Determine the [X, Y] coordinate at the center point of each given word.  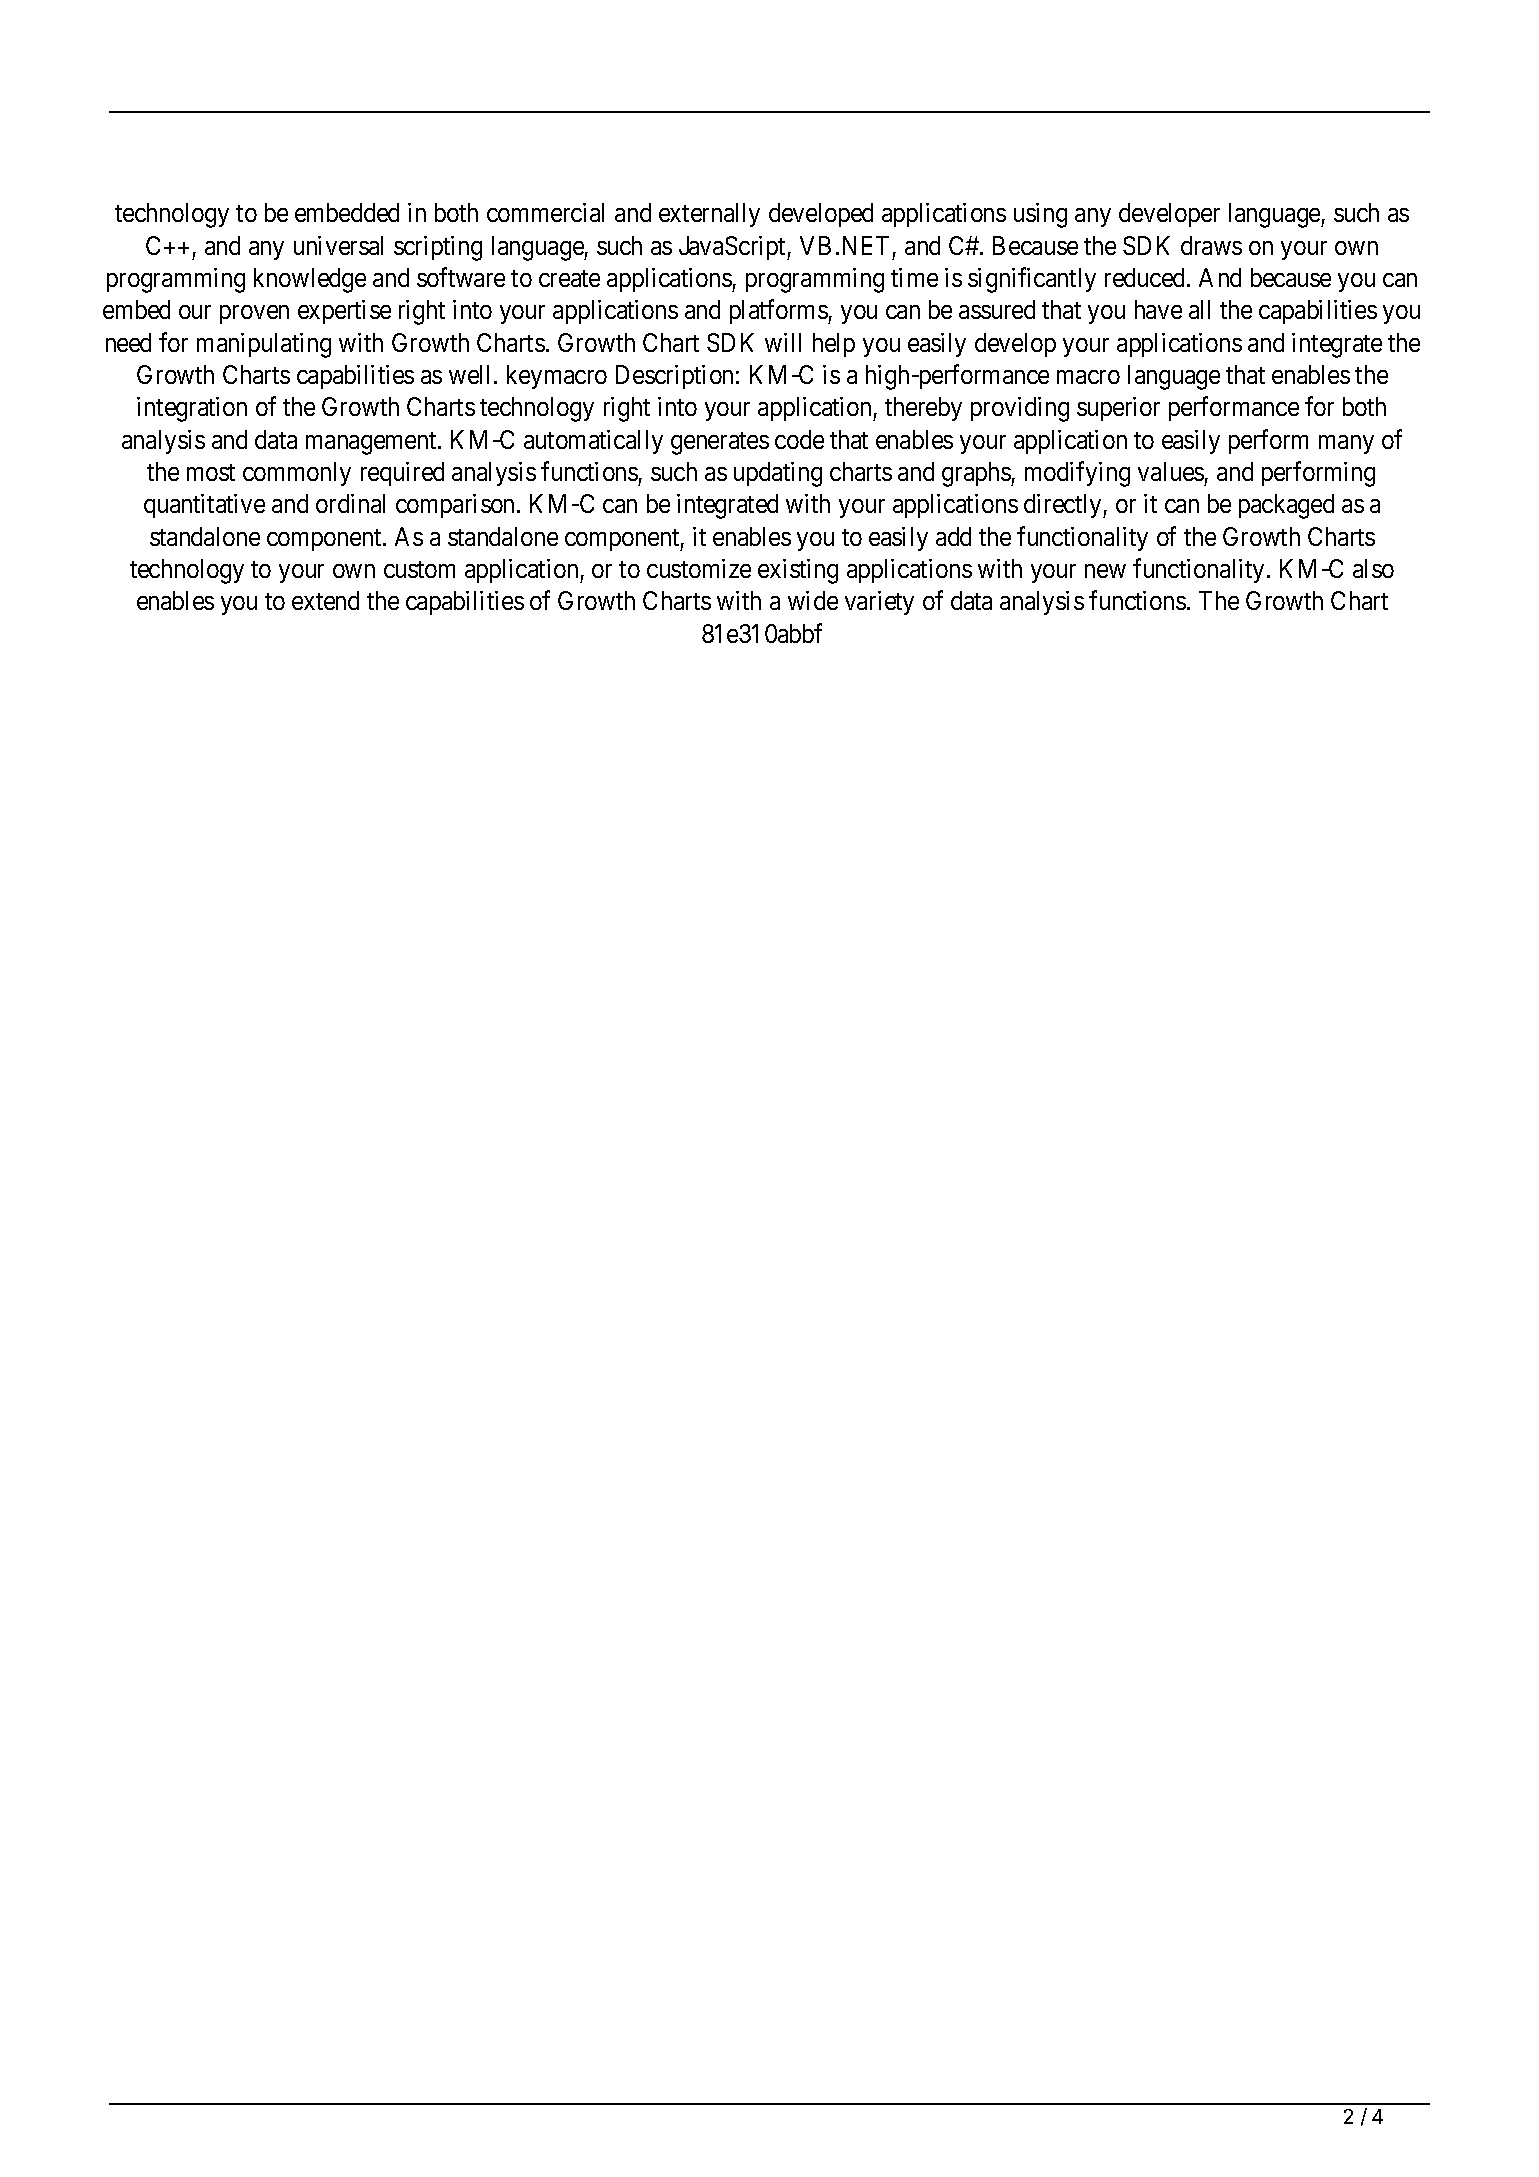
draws [1211, 245]
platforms [779, 312]
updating [778, 474]
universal [338, 245]
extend [325, 600]
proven [254, 314]
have [1158, 309]
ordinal [350, 503]
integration [192, 409]
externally [709, 215]
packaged [1286, 506]
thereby [923, 409]
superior [1118, 409]
